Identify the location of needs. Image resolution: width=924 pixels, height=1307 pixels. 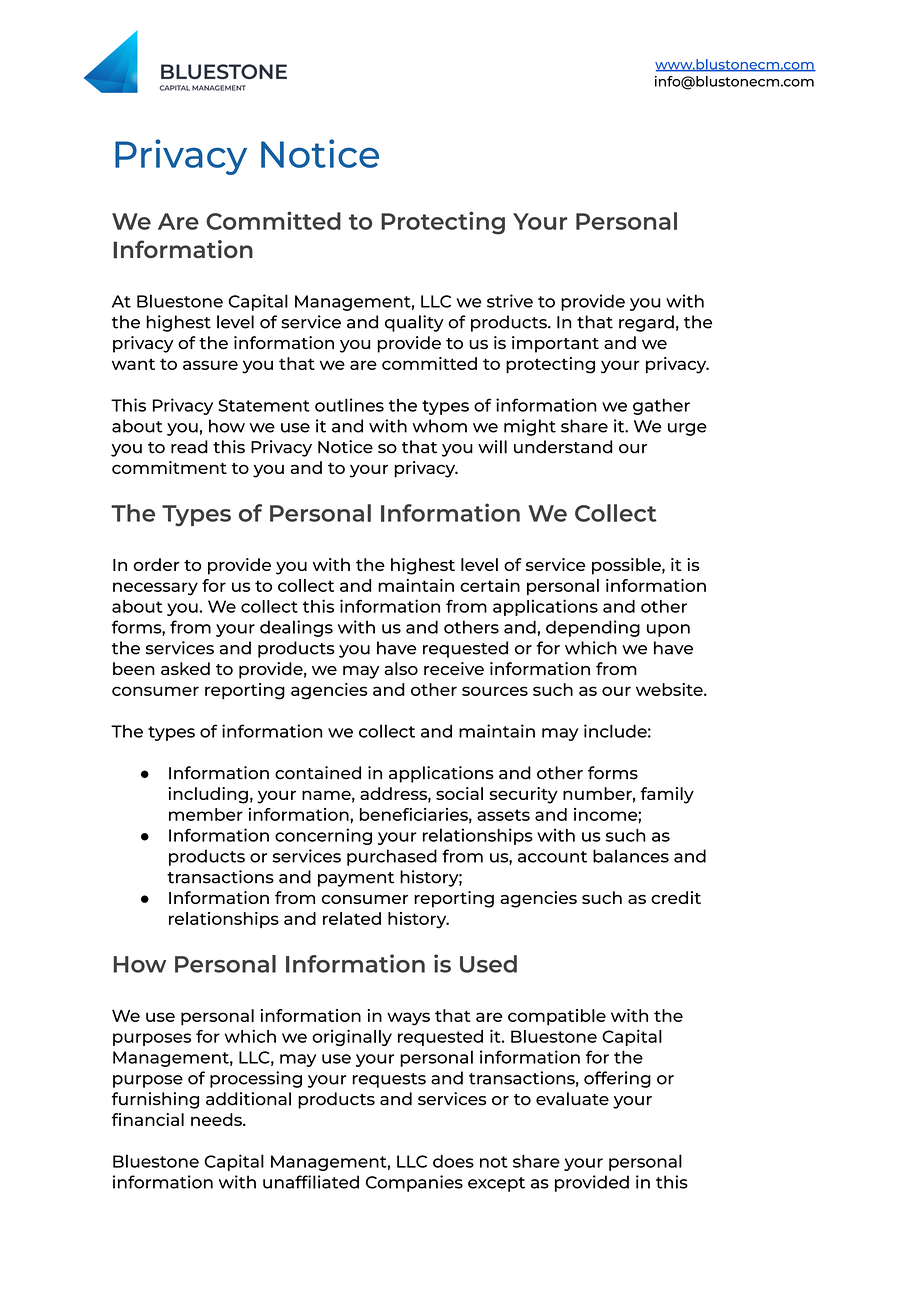
(217, 1119).
